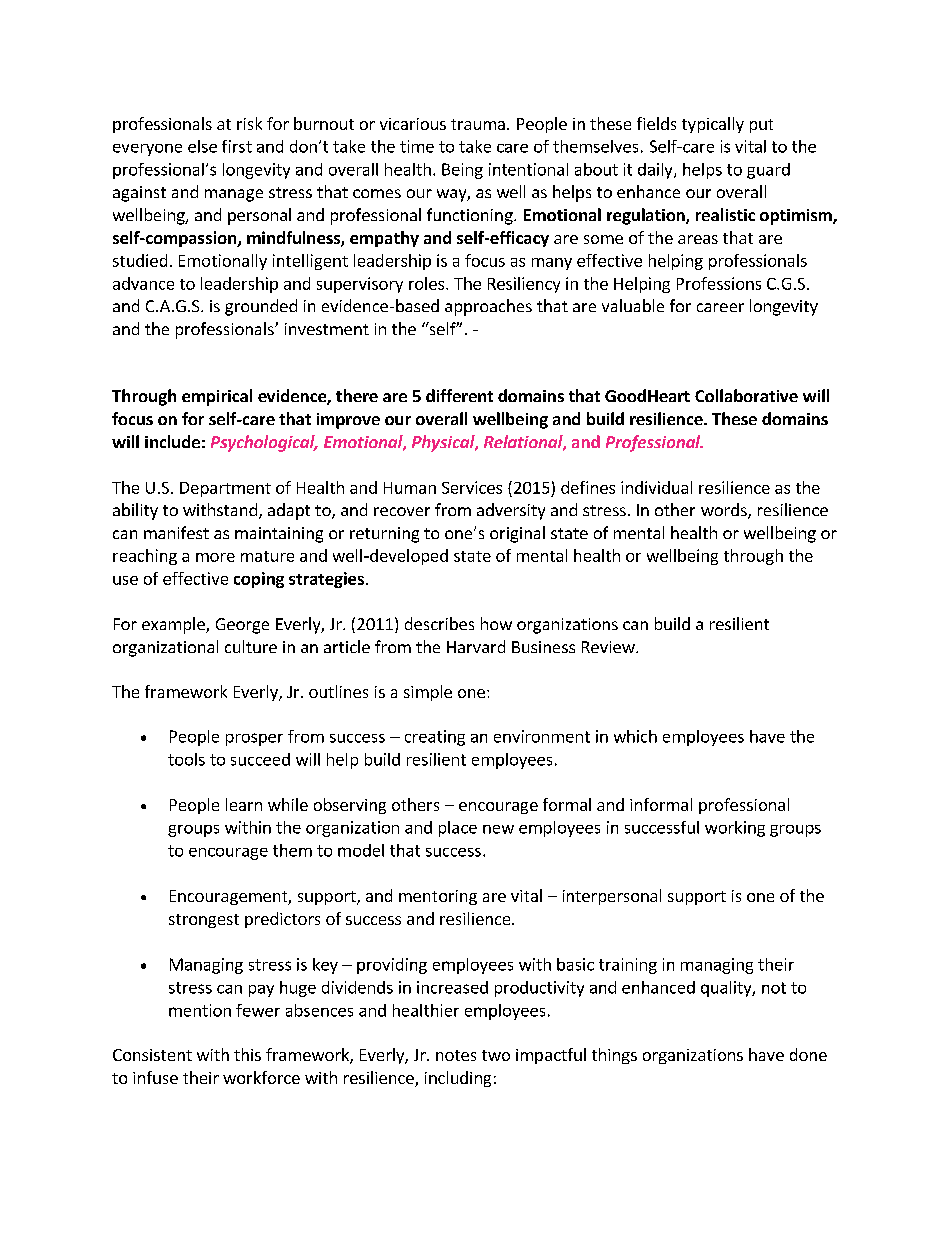 The height and width of the screenshot is (1233, 952). What do you see at coordinates (242, 626) in the screenshot?
I see `George` at bounding box center [242, 626].
